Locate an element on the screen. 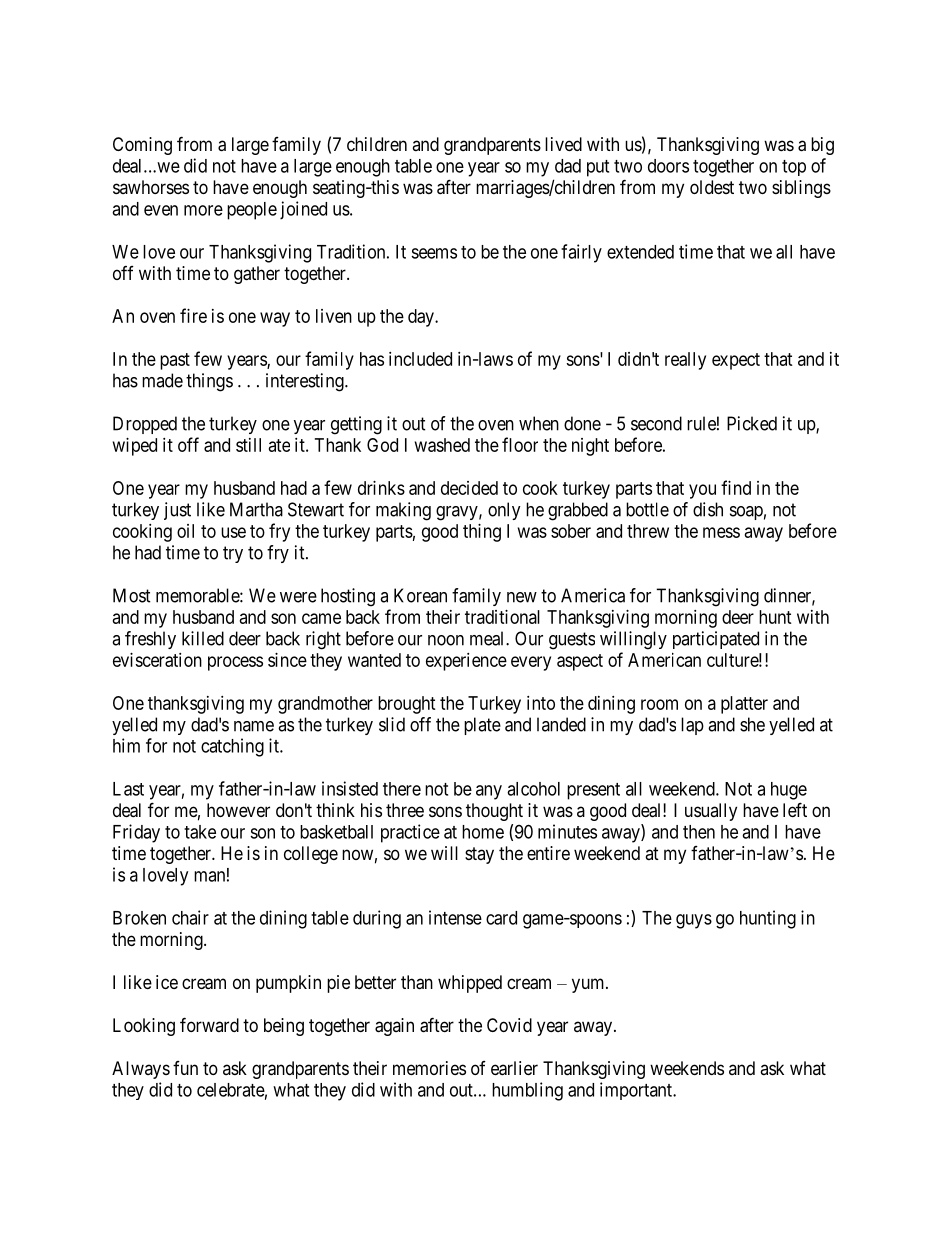 The image size is (952, 1233). lived is located at coordinates (563, 144).
